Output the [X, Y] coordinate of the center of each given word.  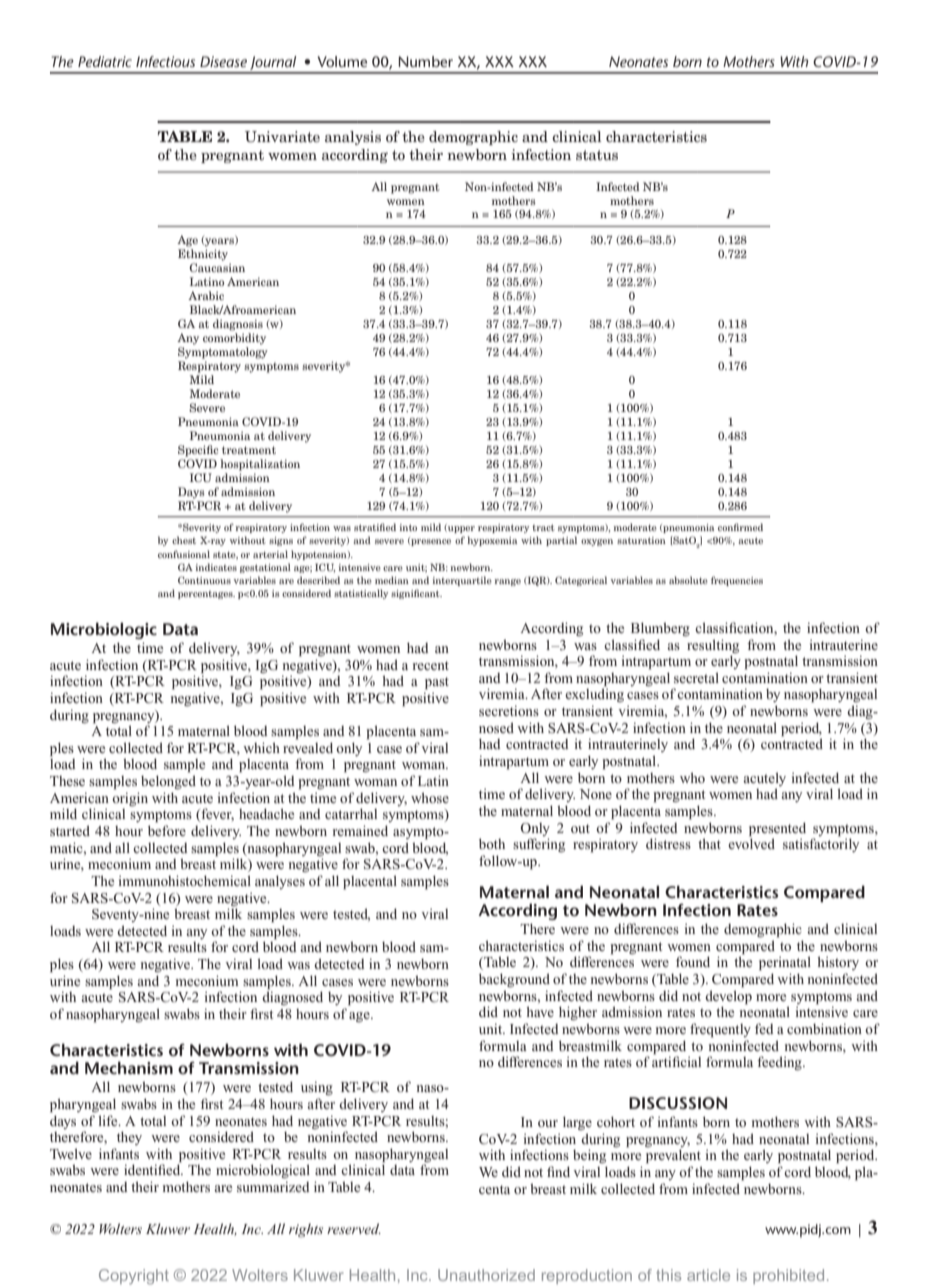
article [708, 1275]
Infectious [165, 61]
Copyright [134, 1277]
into [408, 527]
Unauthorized [486, 1275]
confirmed [740, 527]
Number [426, 61]
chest [184, 540]
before [167, 830]
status [597, 155]
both [492, 843]
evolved [751, 842]
